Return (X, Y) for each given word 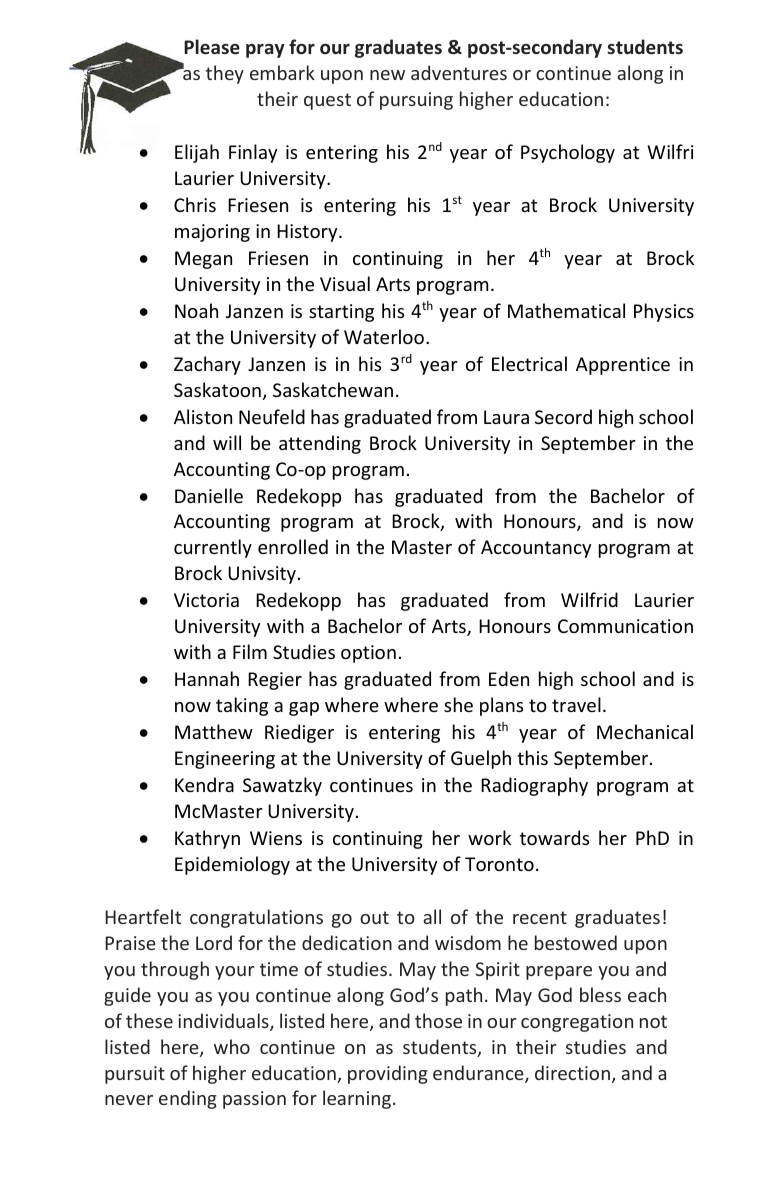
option (368, 654)
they (225, 74)
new (387, 75)
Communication (625, 626)
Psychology (568, 153)
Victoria (206, 600)
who (232, 1046)
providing (388, 1074)
